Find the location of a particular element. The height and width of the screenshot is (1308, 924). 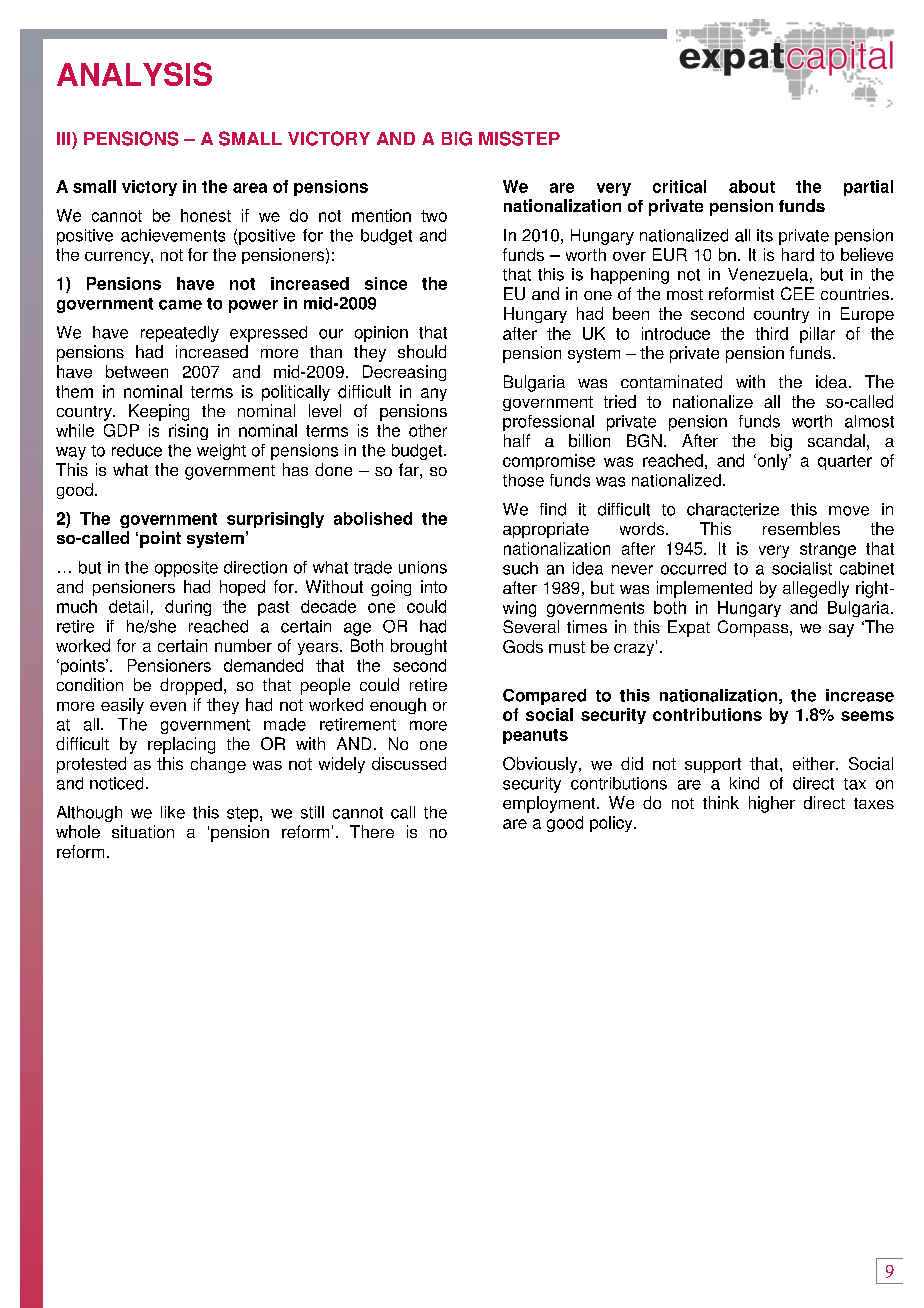

since is located at coordinates (386, 283).
